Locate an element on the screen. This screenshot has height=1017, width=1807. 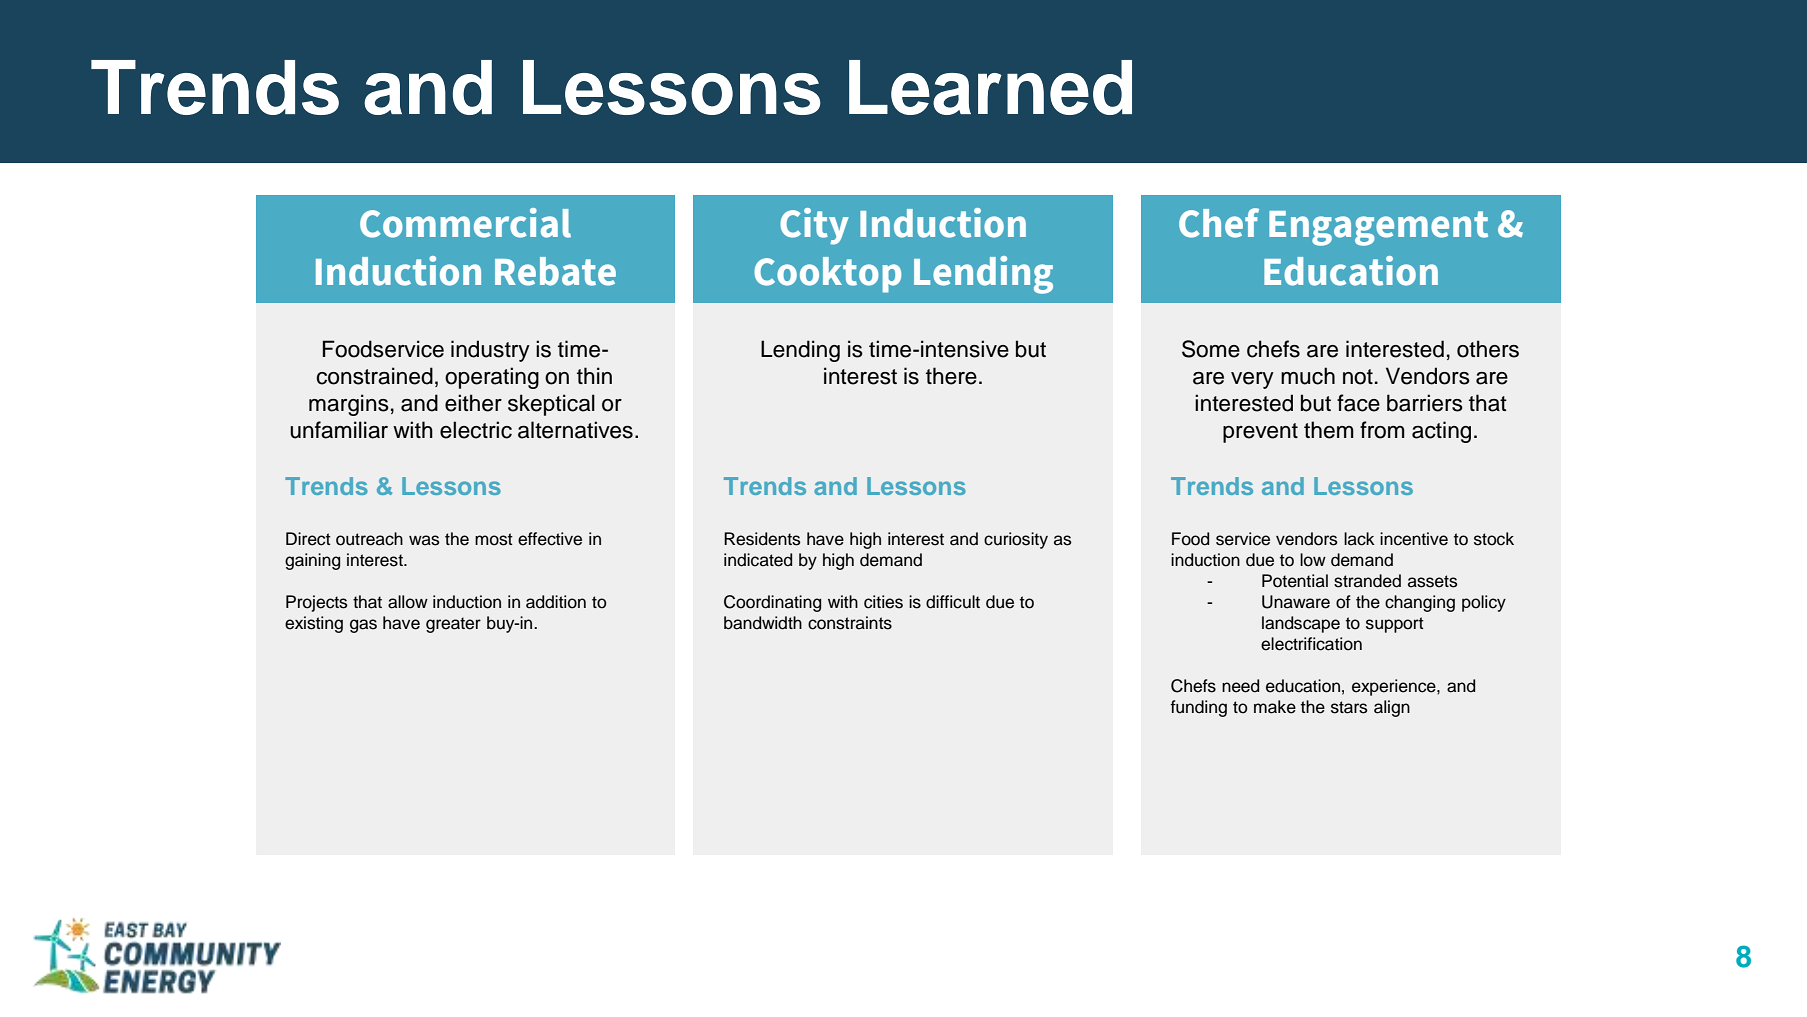
lack is located at coordinates (1359, 539).
